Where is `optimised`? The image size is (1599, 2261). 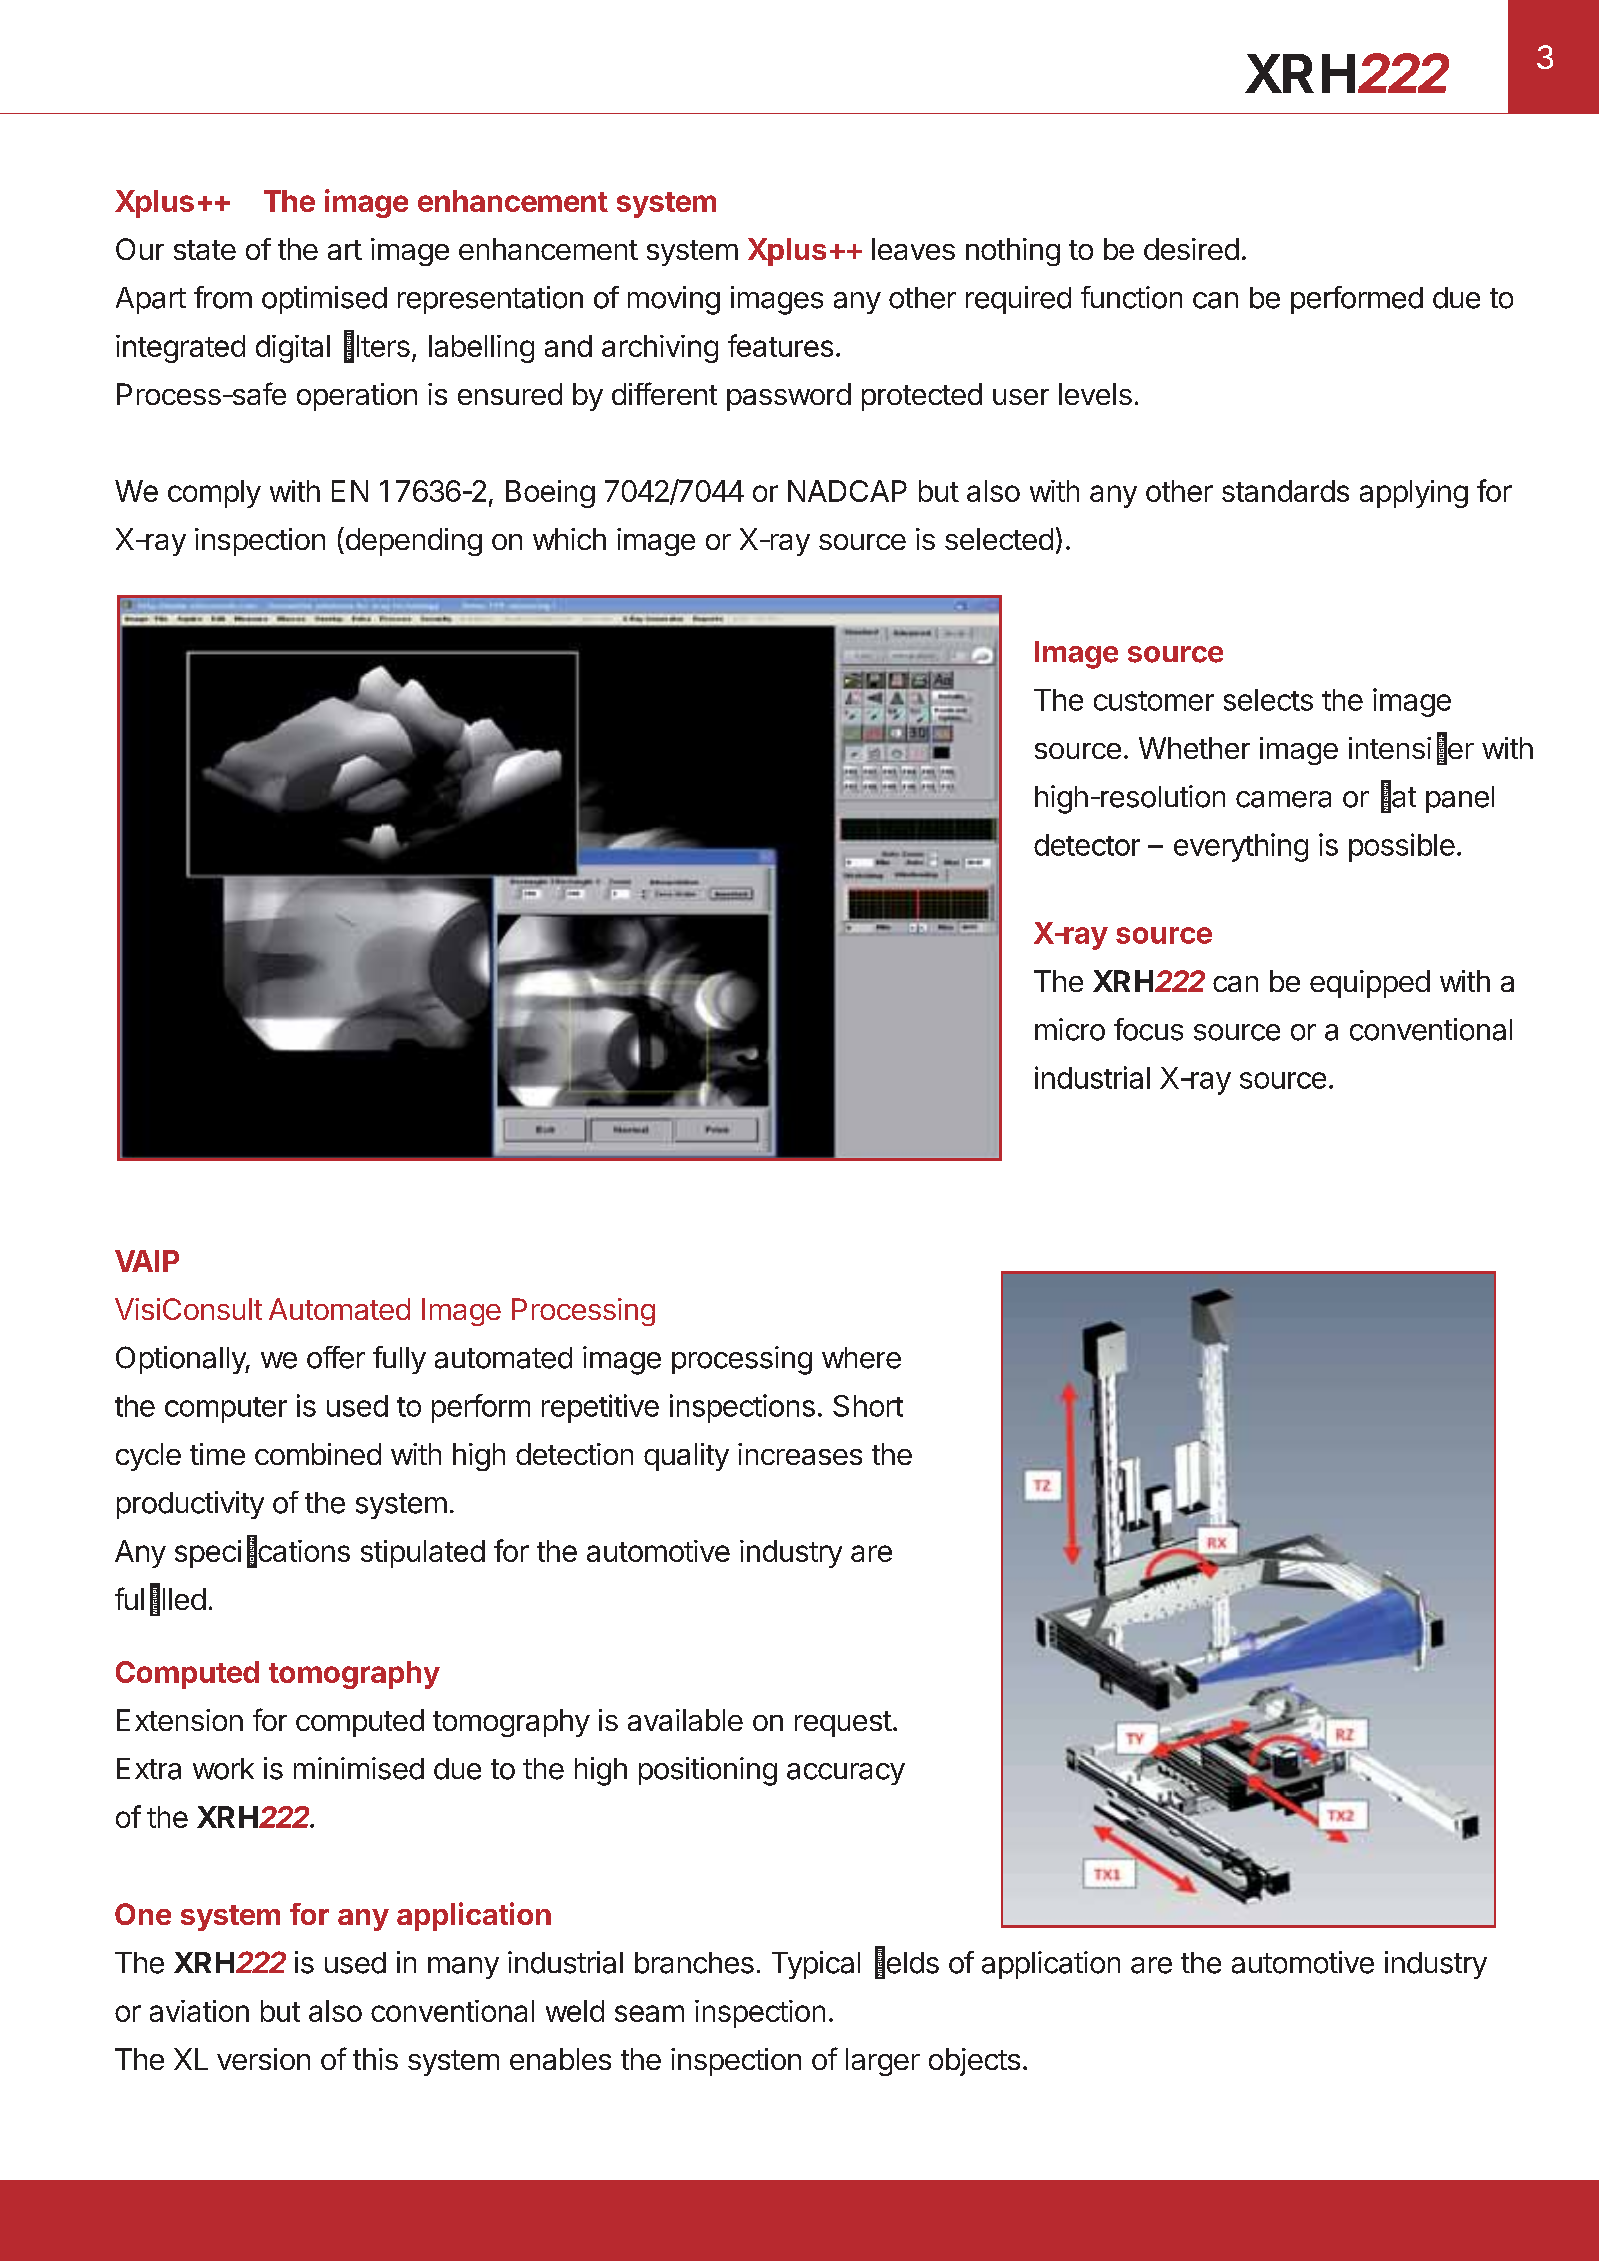 optimised is located at coordinates (324, 300).
